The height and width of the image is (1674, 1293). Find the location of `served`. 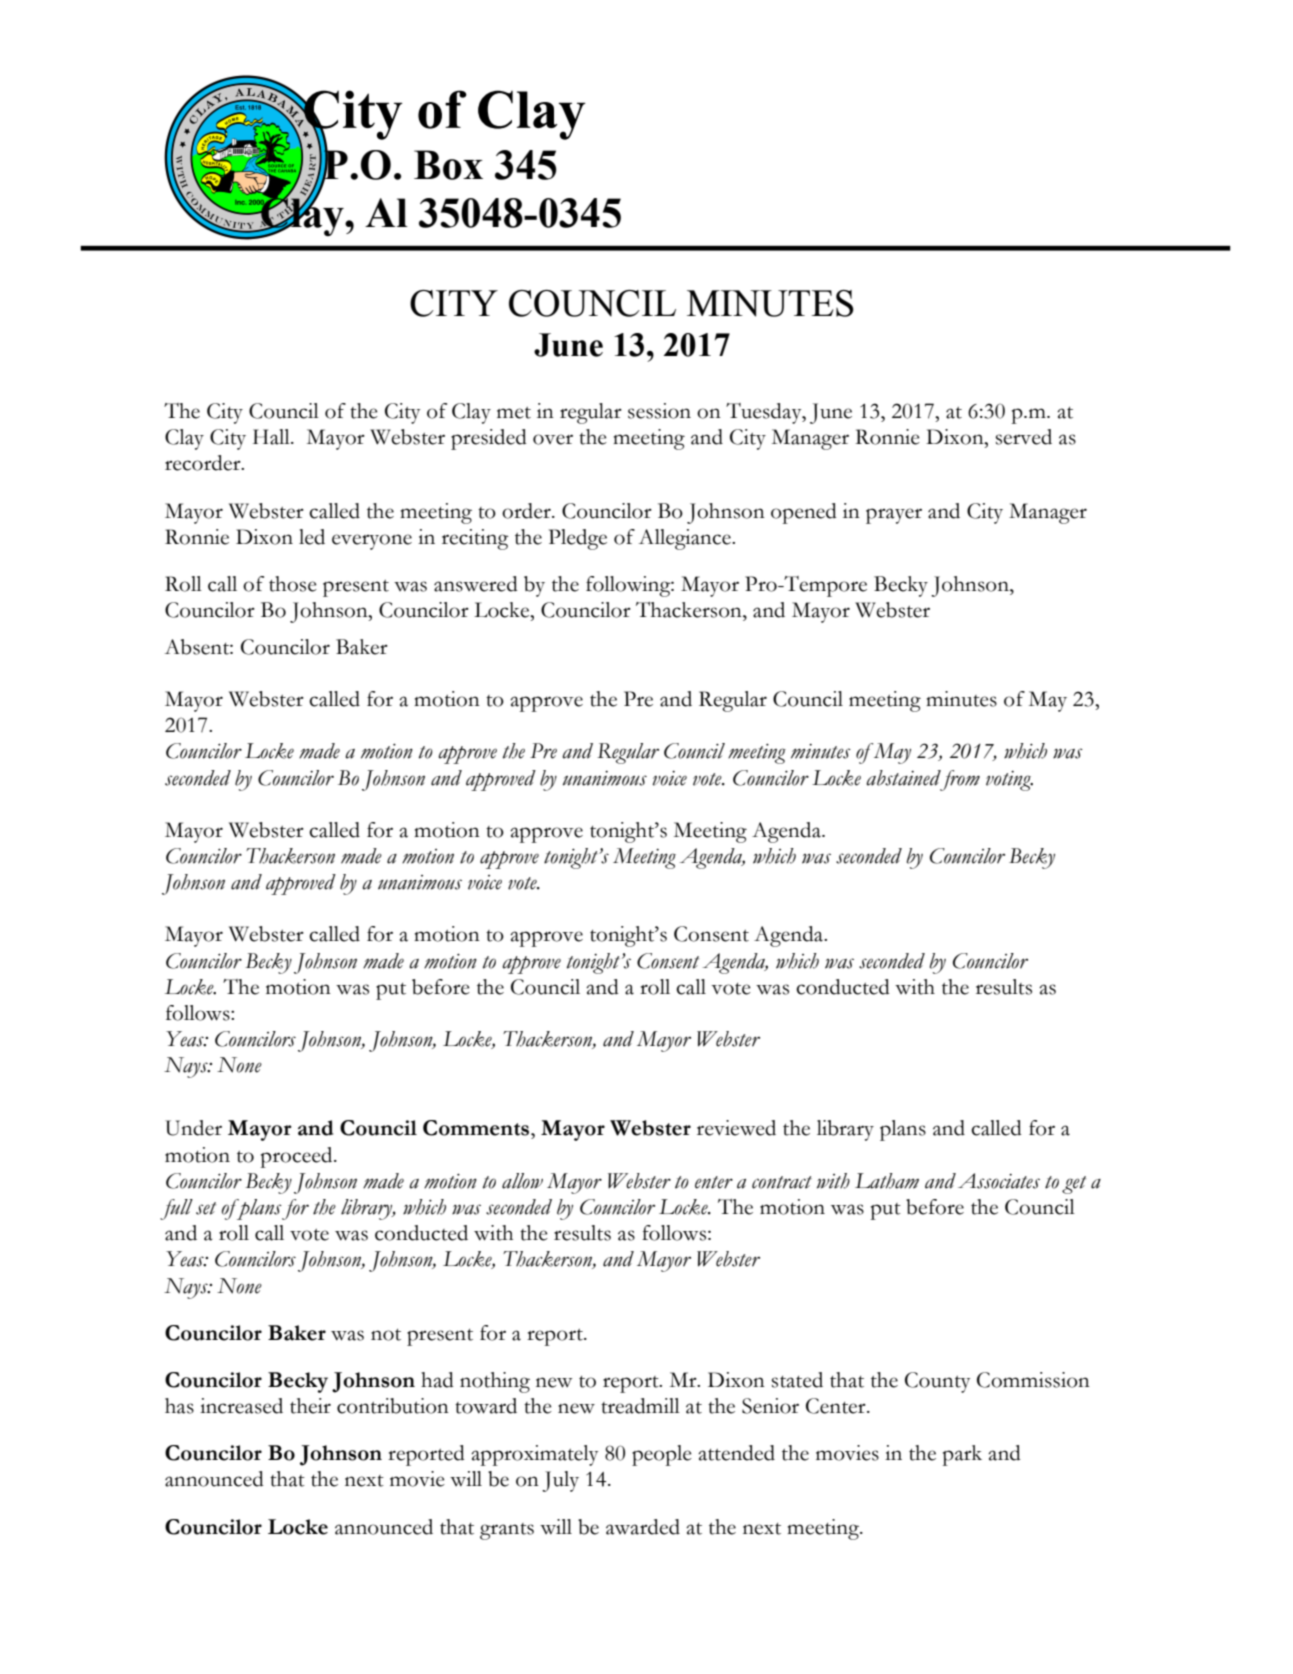

served is located at coordinates (1024, 437).
